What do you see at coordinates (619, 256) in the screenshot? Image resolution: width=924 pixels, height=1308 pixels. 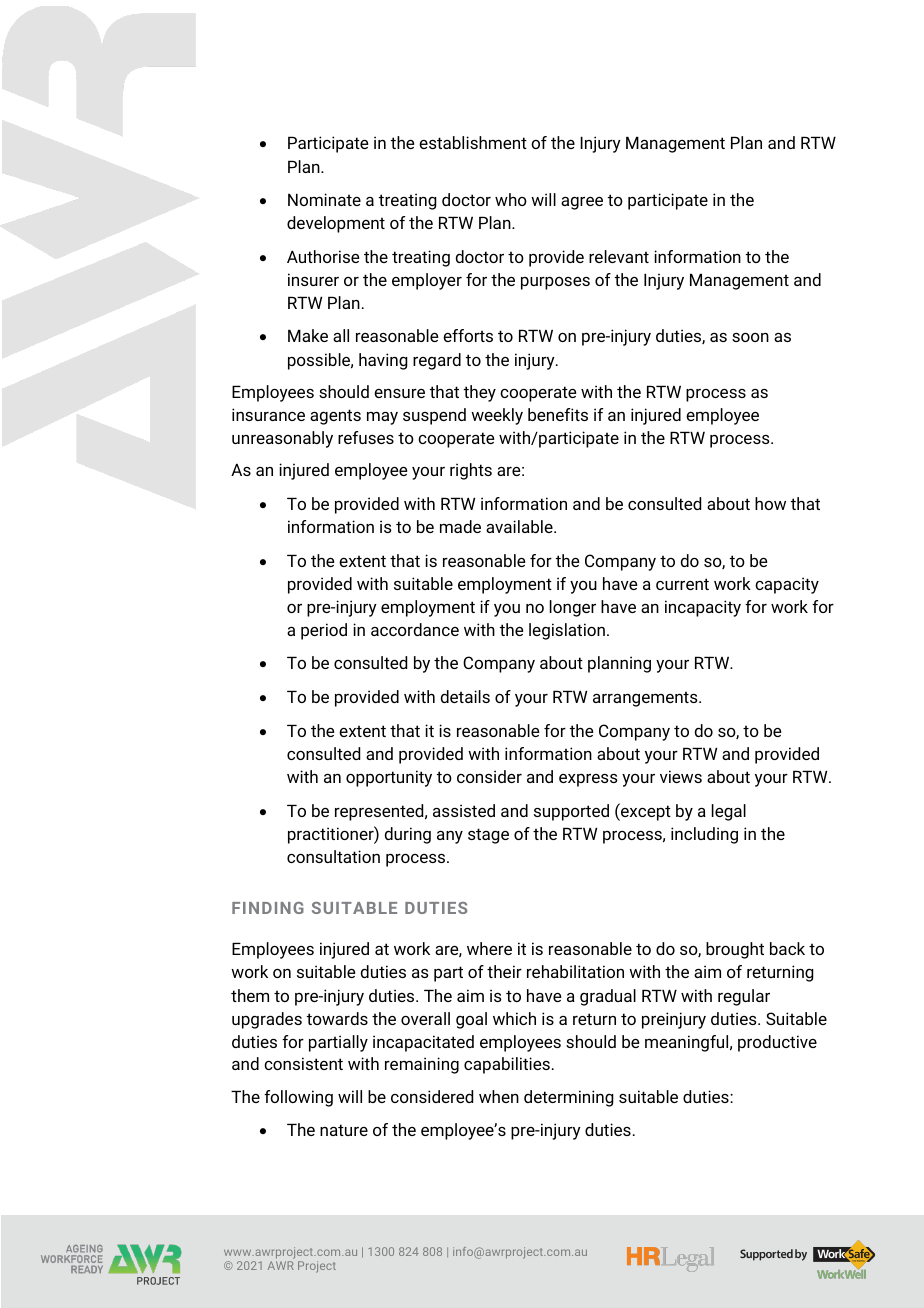 I see `relevant` at bounding box center [619, 256].
